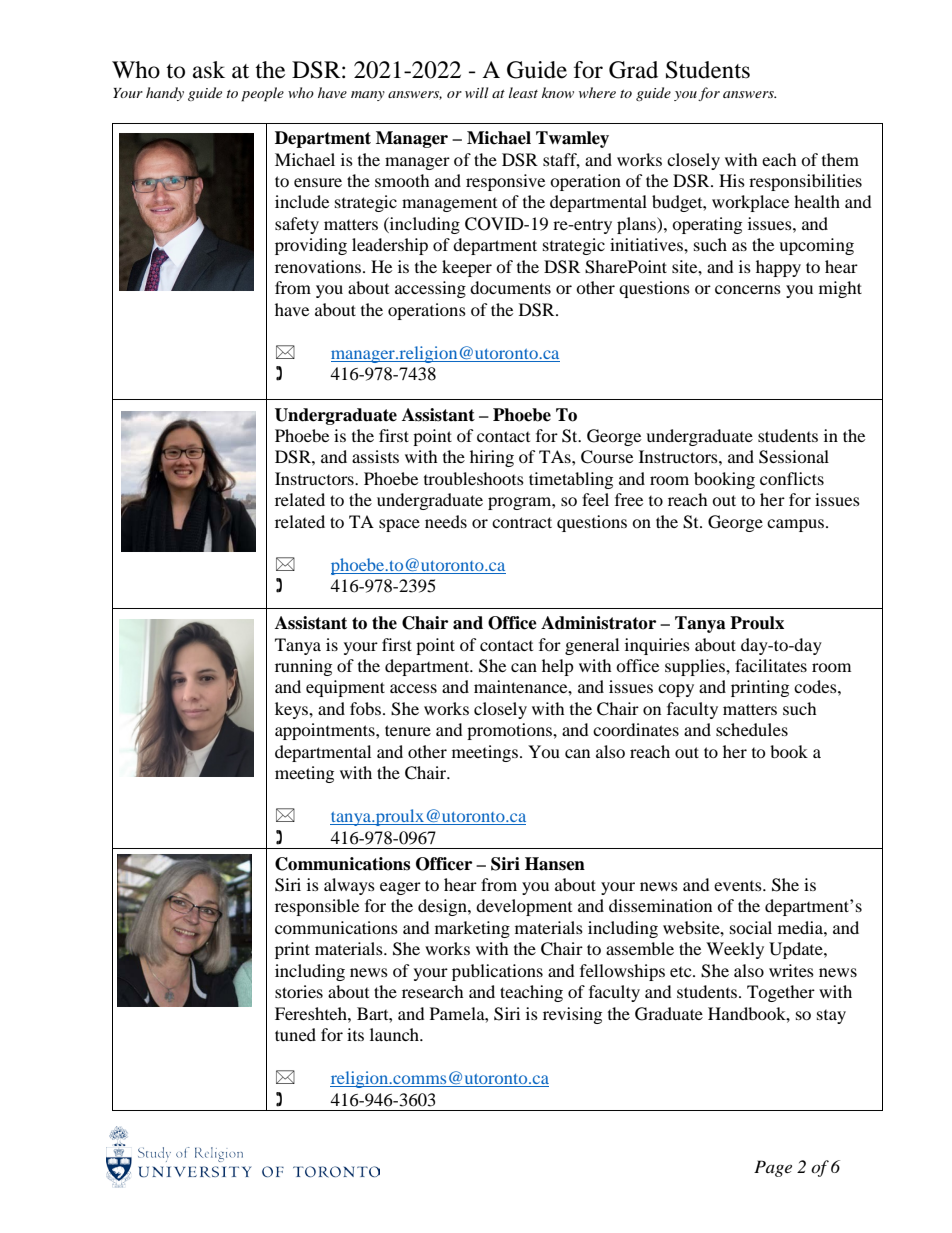  I want to click on help, so click(558, 667).
